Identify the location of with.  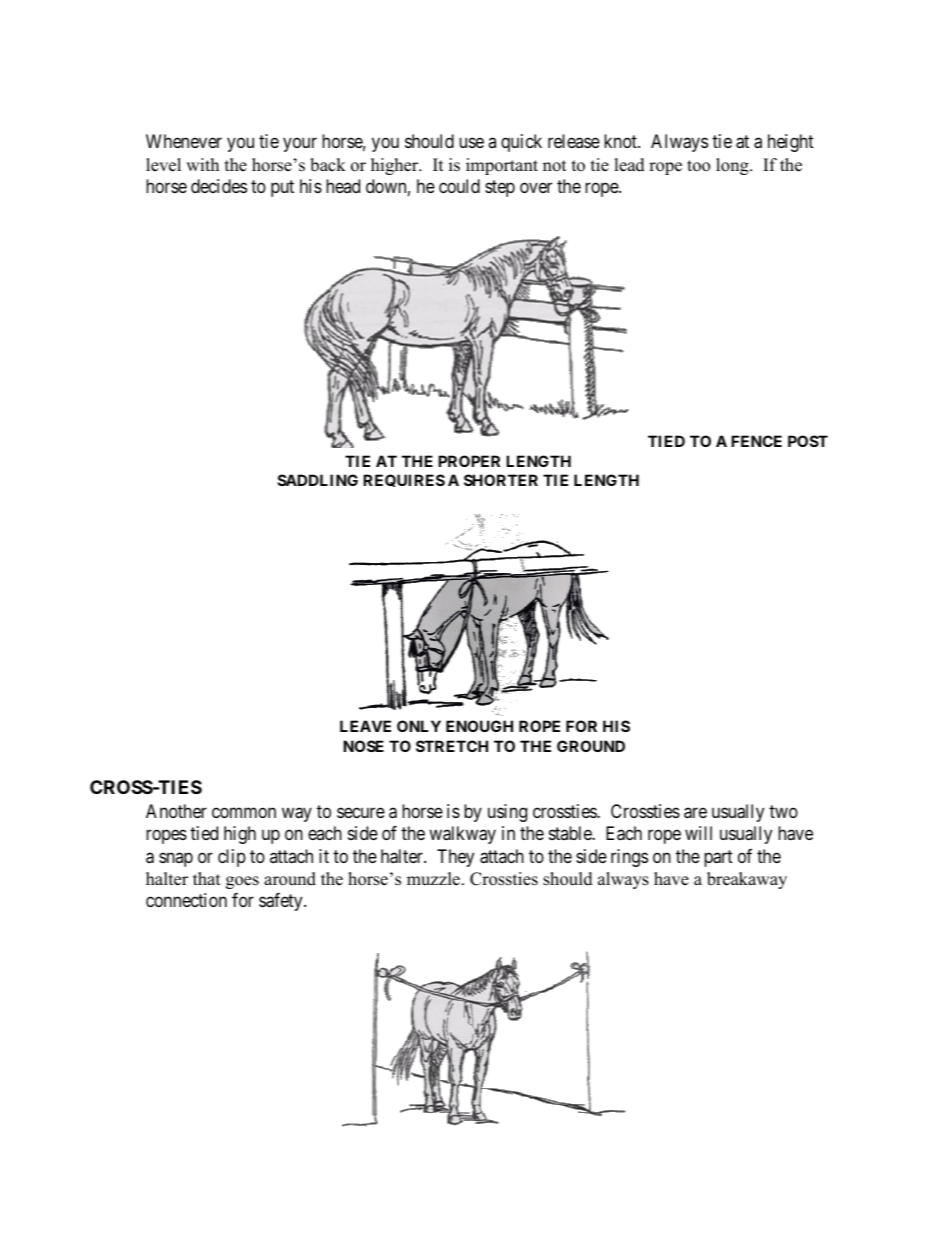
(202, 164).
